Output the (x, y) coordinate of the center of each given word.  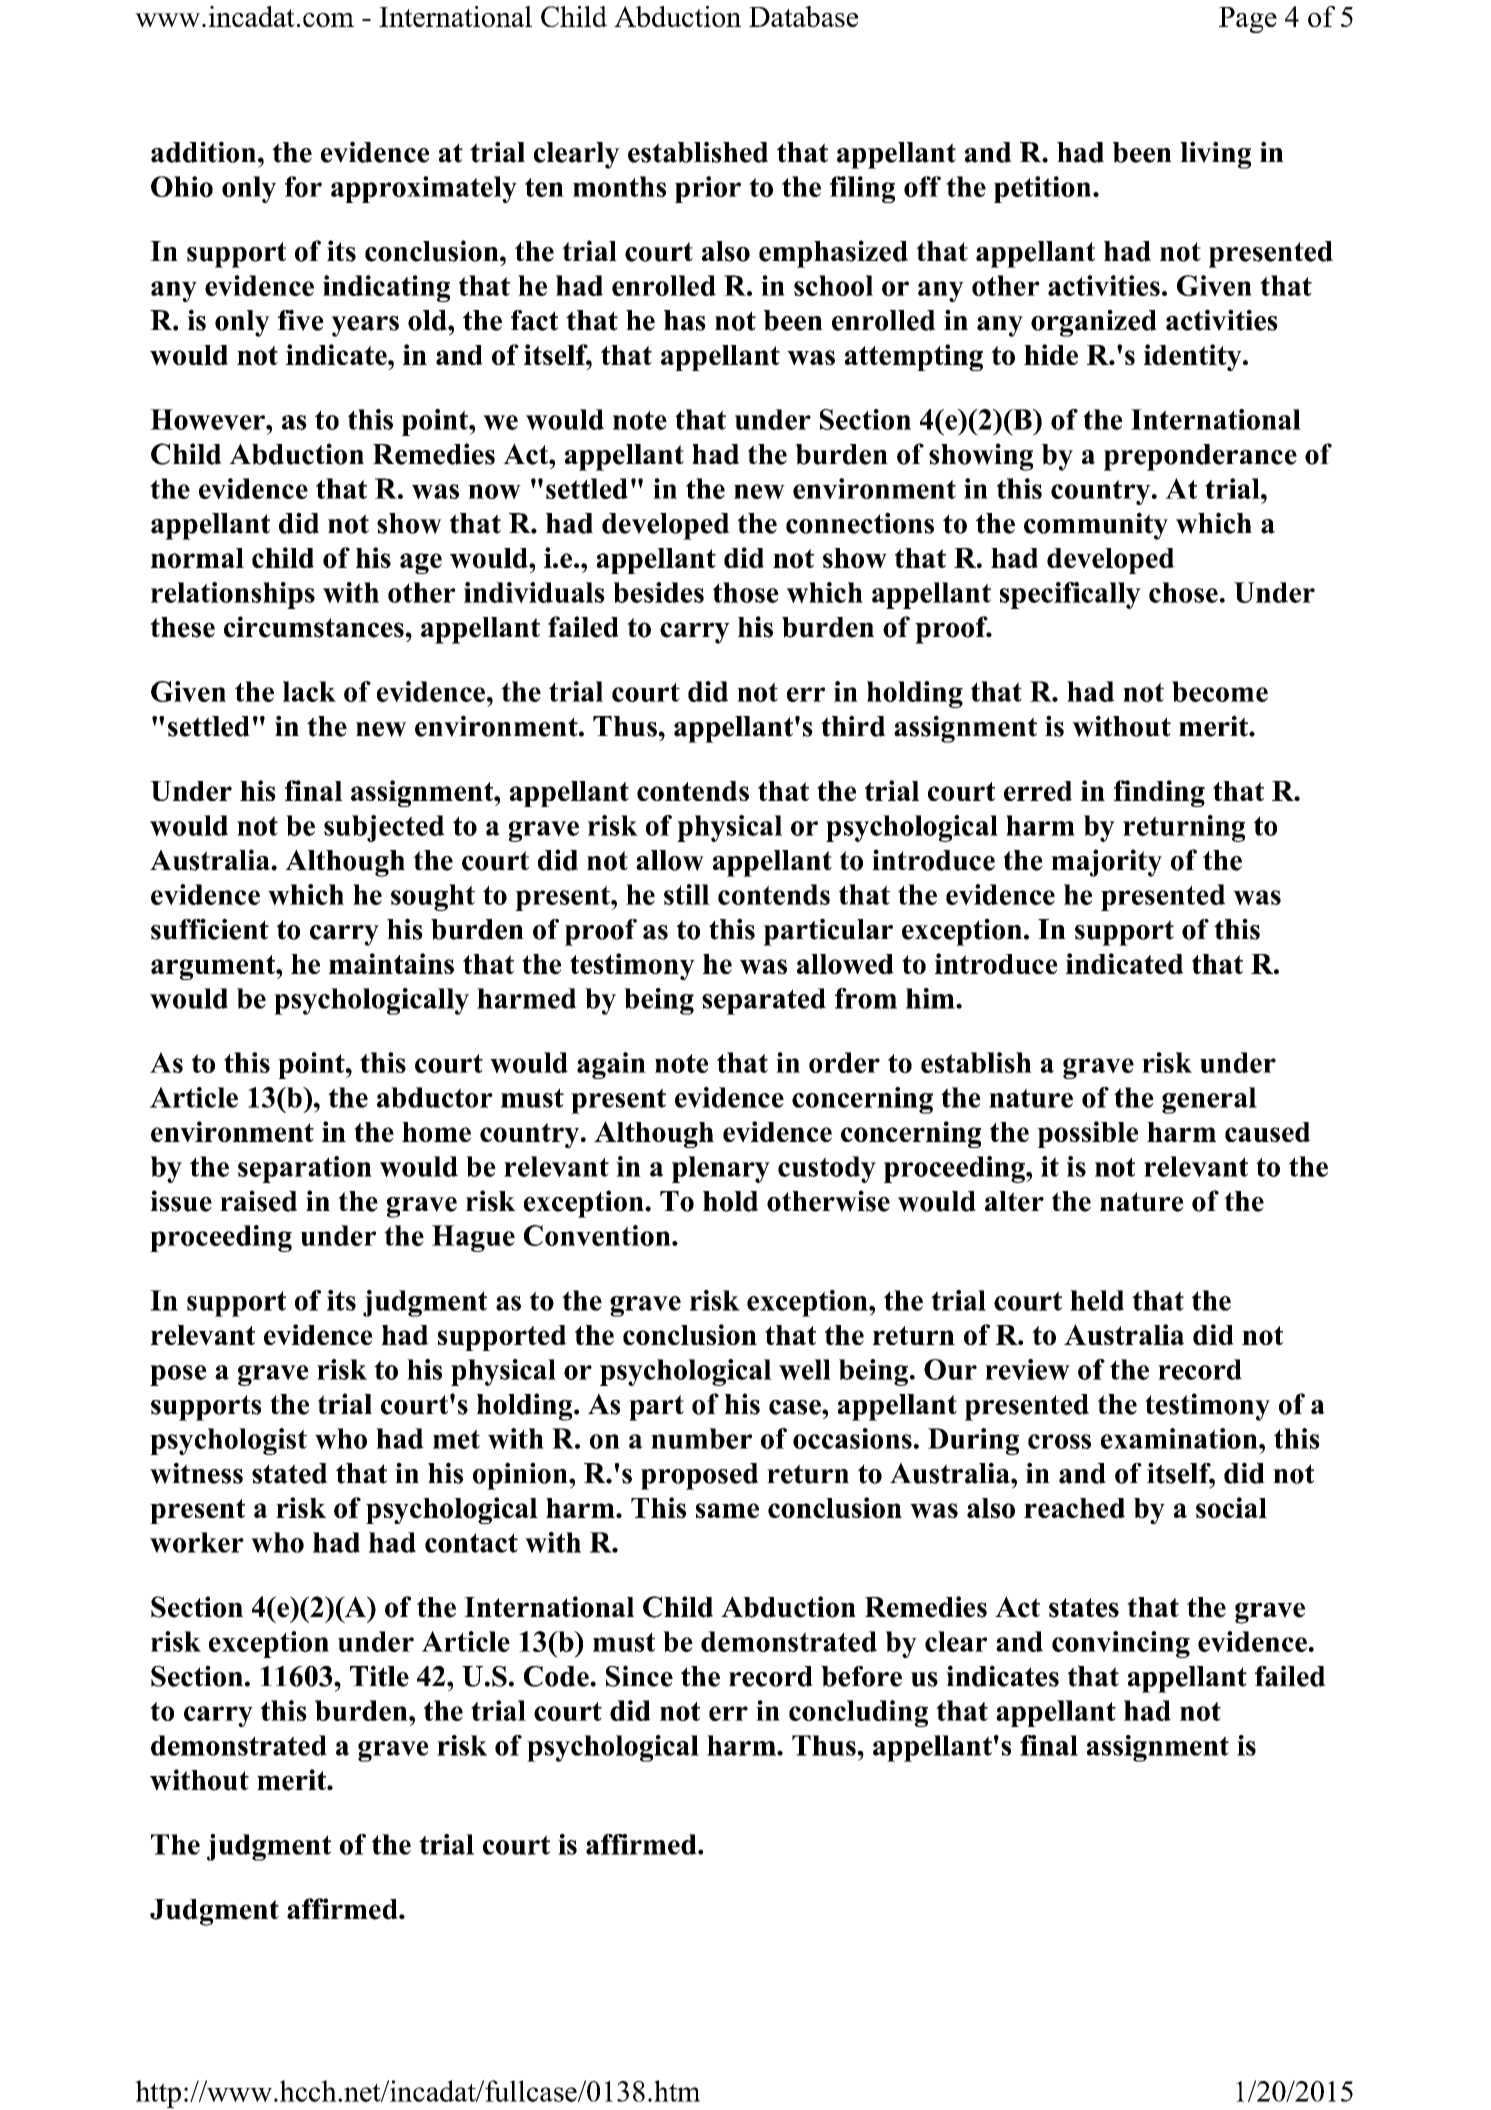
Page (1248, 20)
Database (803, 16)
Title (379, 1676)
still (687, 894)
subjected (384, 828)
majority (1106, 863)
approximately (424, 189)
